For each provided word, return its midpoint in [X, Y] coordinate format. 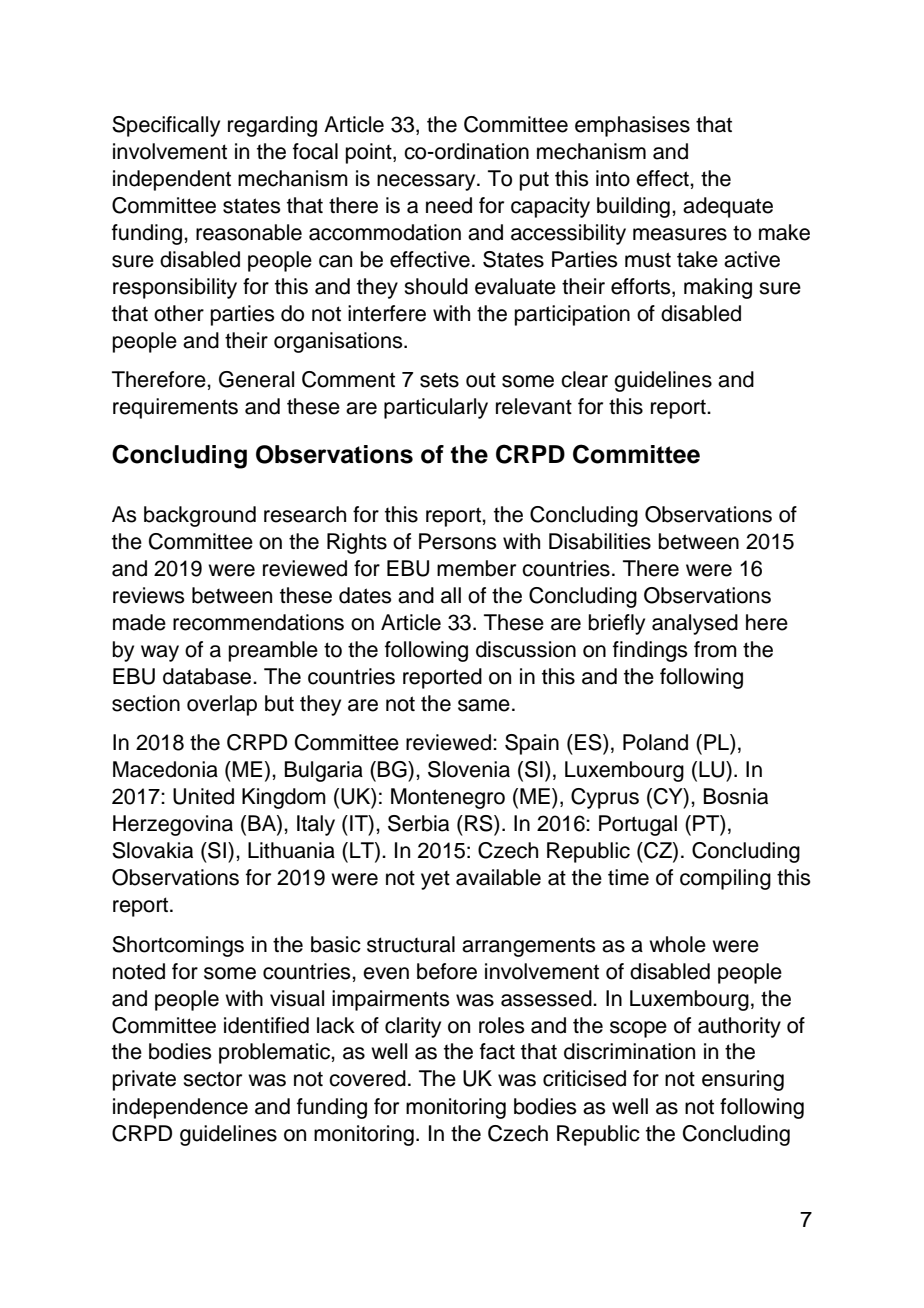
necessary [427, 182]
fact [497, 1051]
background [200, 516]
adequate [728, 207]
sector [212, 1079]
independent [172, 180]
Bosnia [736, 796]
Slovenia [469, 769]
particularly [436, 408]
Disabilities [600, 541]
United [203, 796]
